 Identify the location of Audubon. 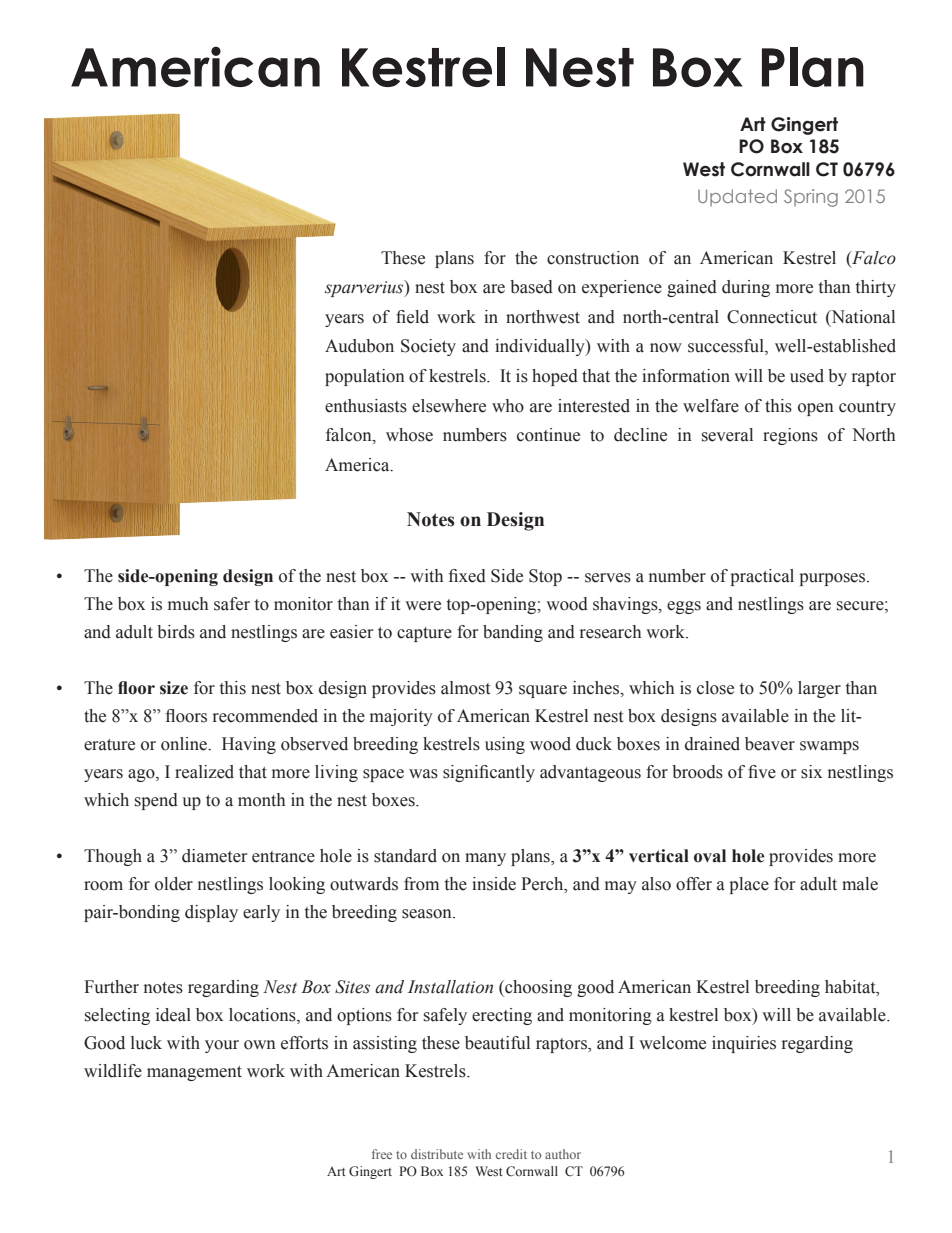
(359, 346).
